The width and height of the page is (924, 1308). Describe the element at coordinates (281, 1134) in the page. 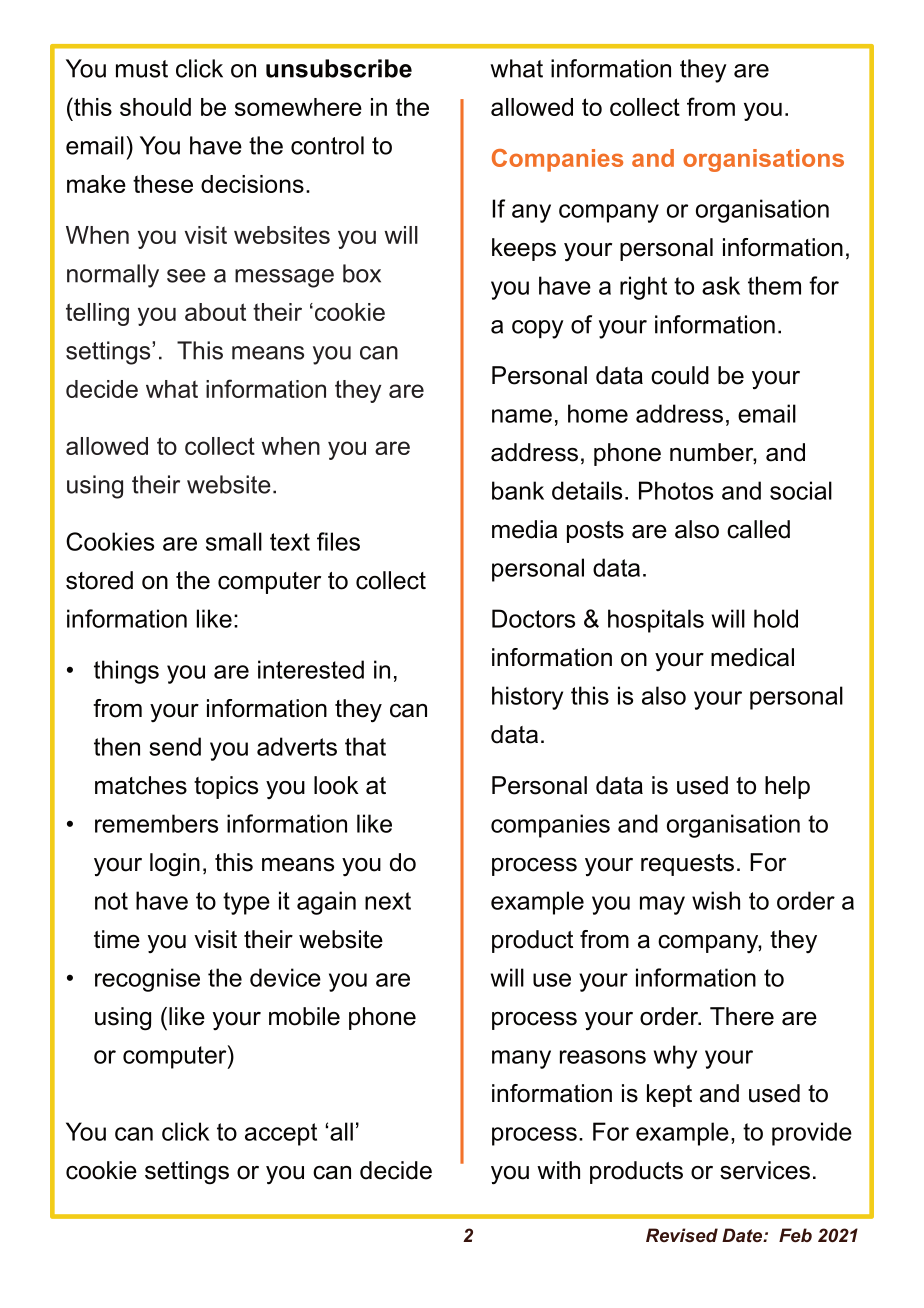

I see `accept` at that location.
